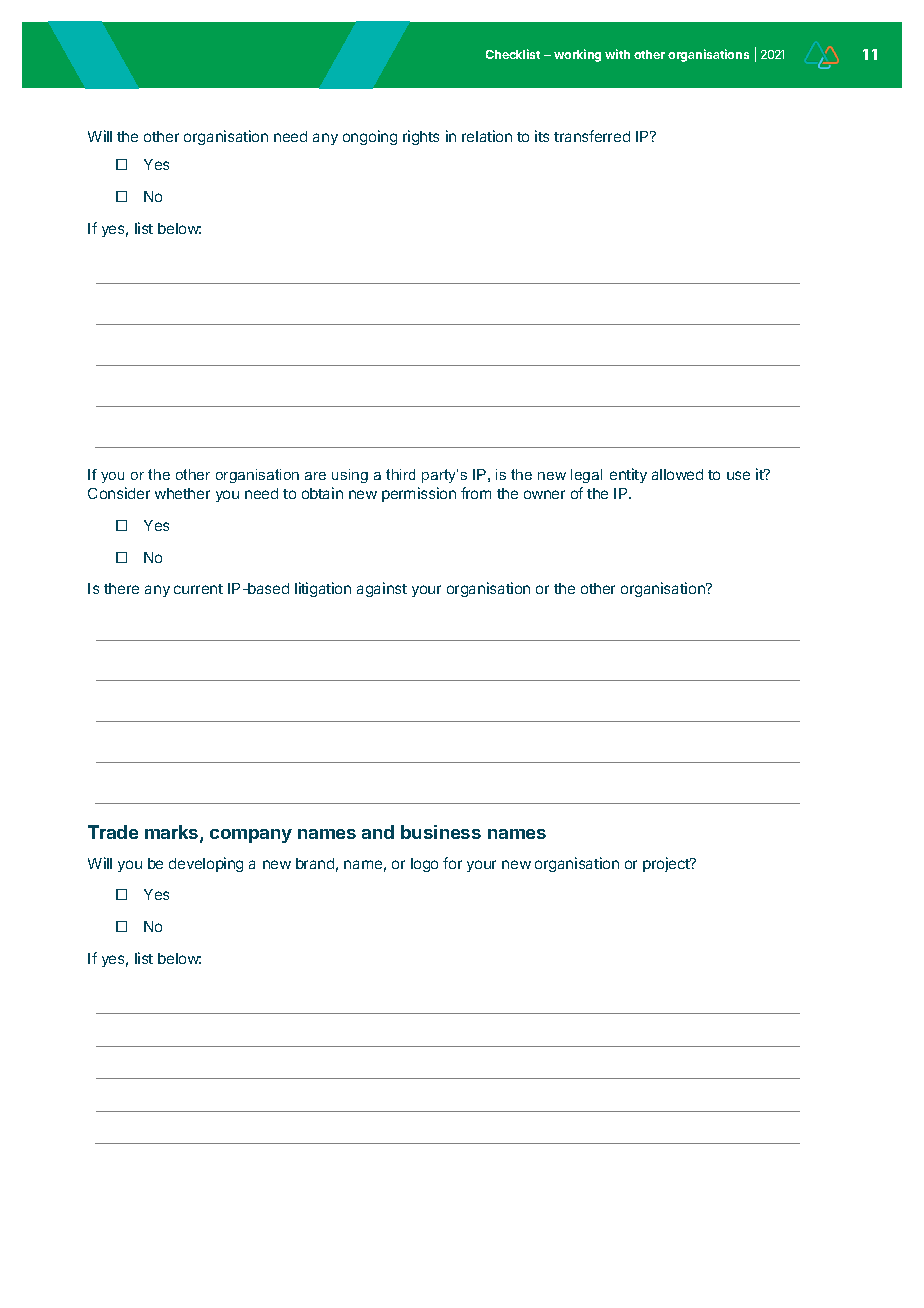 Image resolution: width=924 pixels, height=1308 pixels. I want to click on project, so click(667, 864).
